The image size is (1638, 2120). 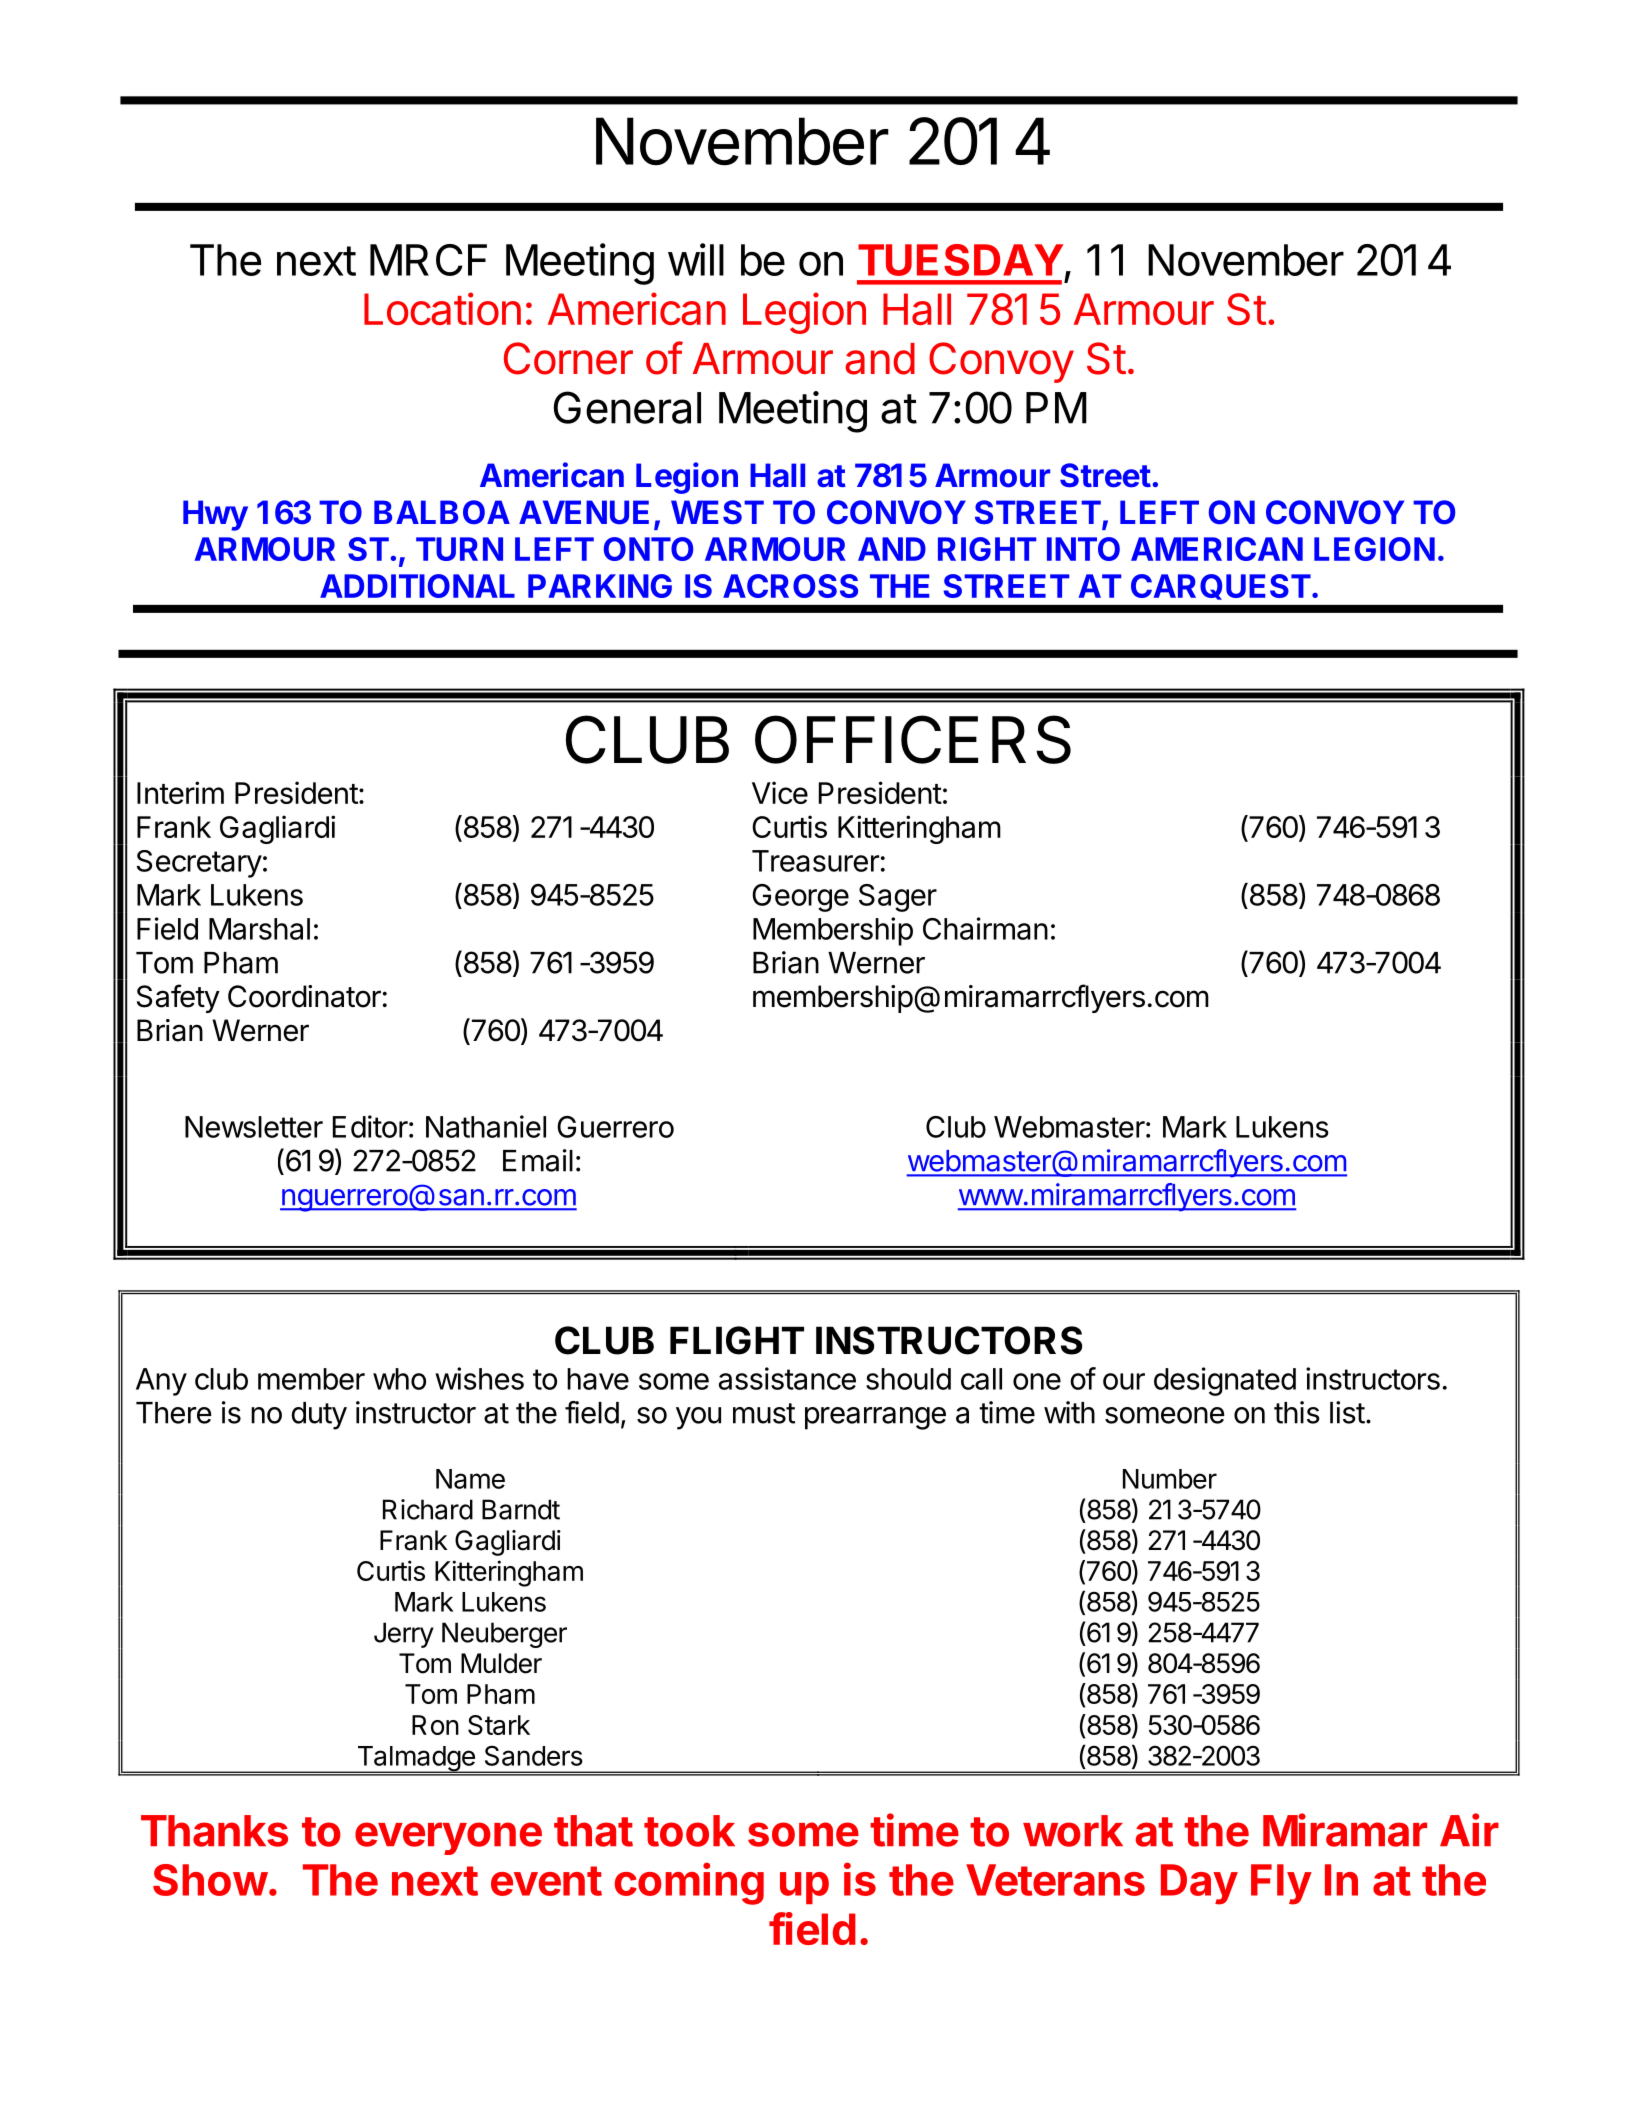 What do you see at coordinates (780, 792) in the image?
I see `Vice` at bounding box center [780, 792].
